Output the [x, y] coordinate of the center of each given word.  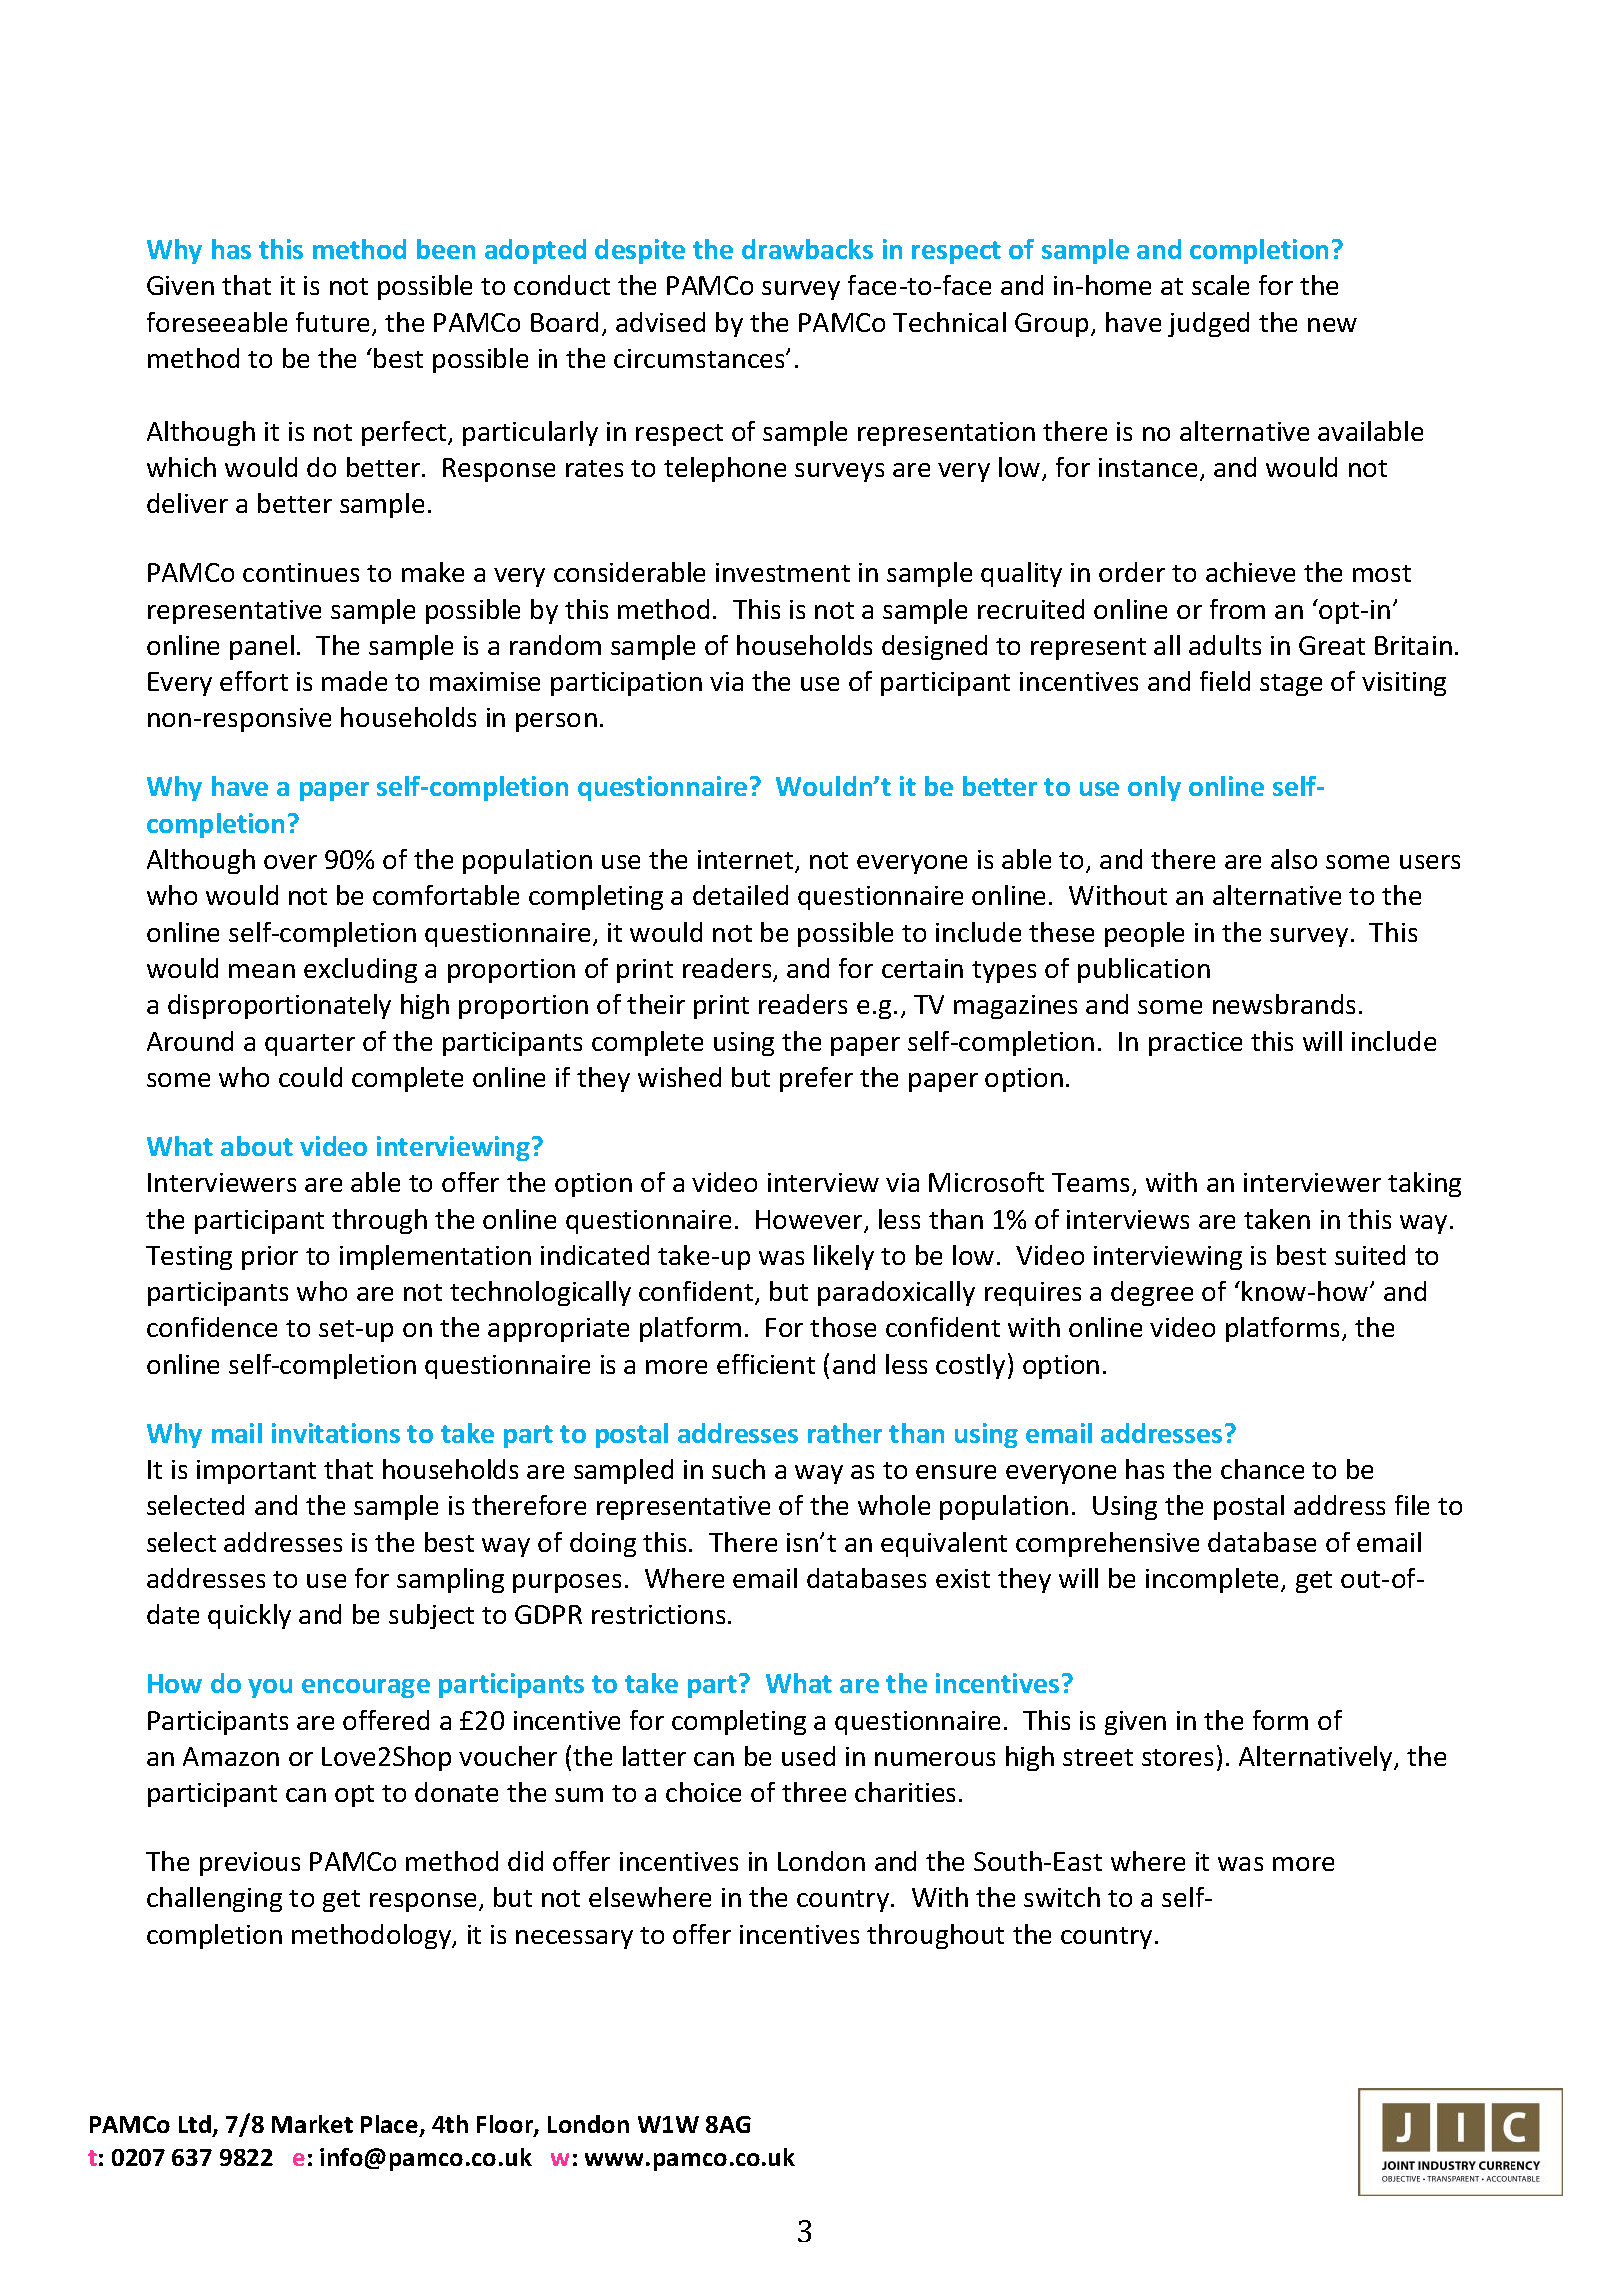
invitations [336, 1433]
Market [312, 2124]
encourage [366, 1688]
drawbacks [807, 249]
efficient [766, 1364]
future [332, 322]
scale [1220, 285]
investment [783, 572]
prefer [816, 1079]
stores [1177, 1757]
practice [1195, 1044]
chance [1262, 1469]
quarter [310, 1045]
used [808, 1756]
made [354, 681]
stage [1291, 685]
